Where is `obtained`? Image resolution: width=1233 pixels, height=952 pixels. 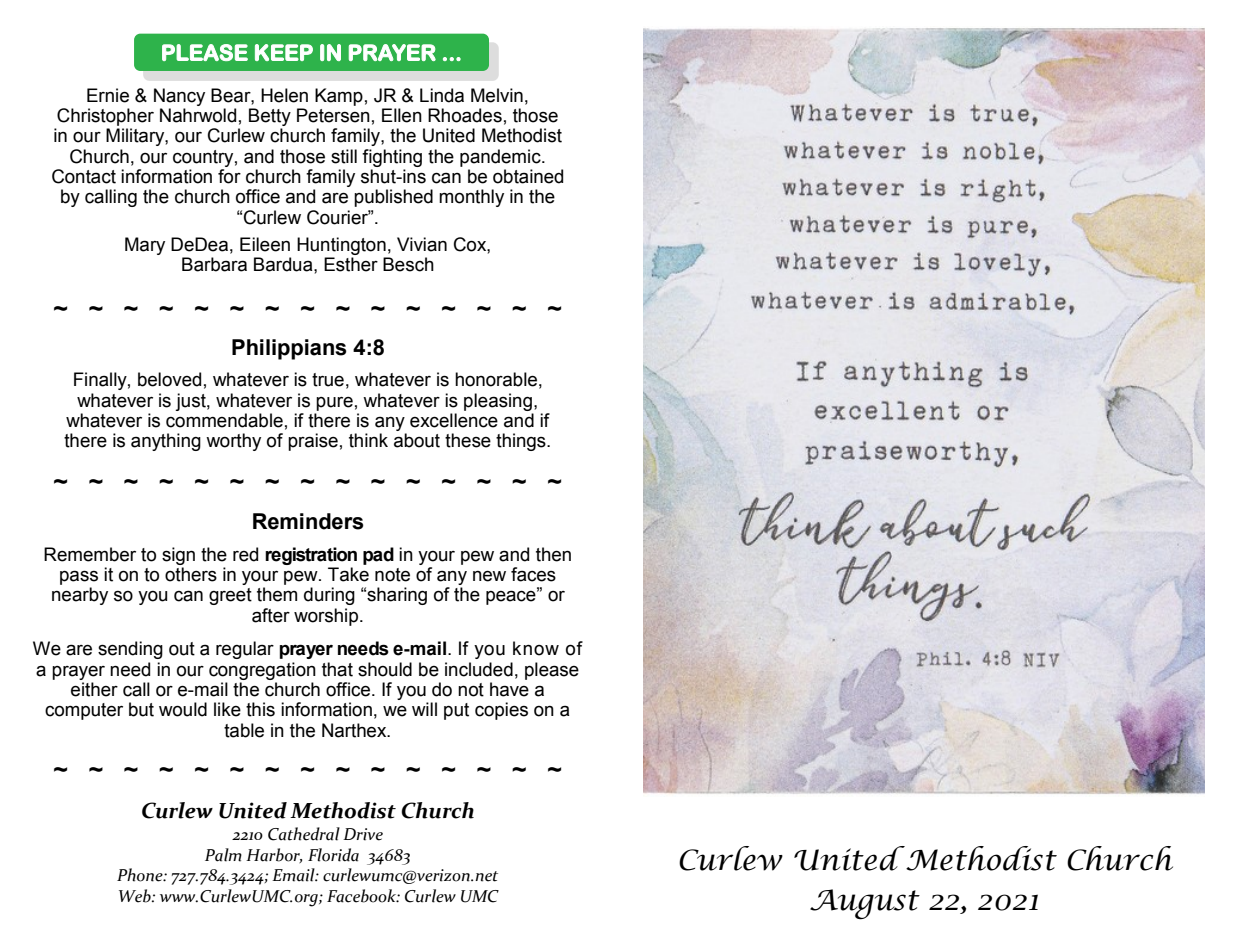 obtained is located at coordinates (528, 176).
